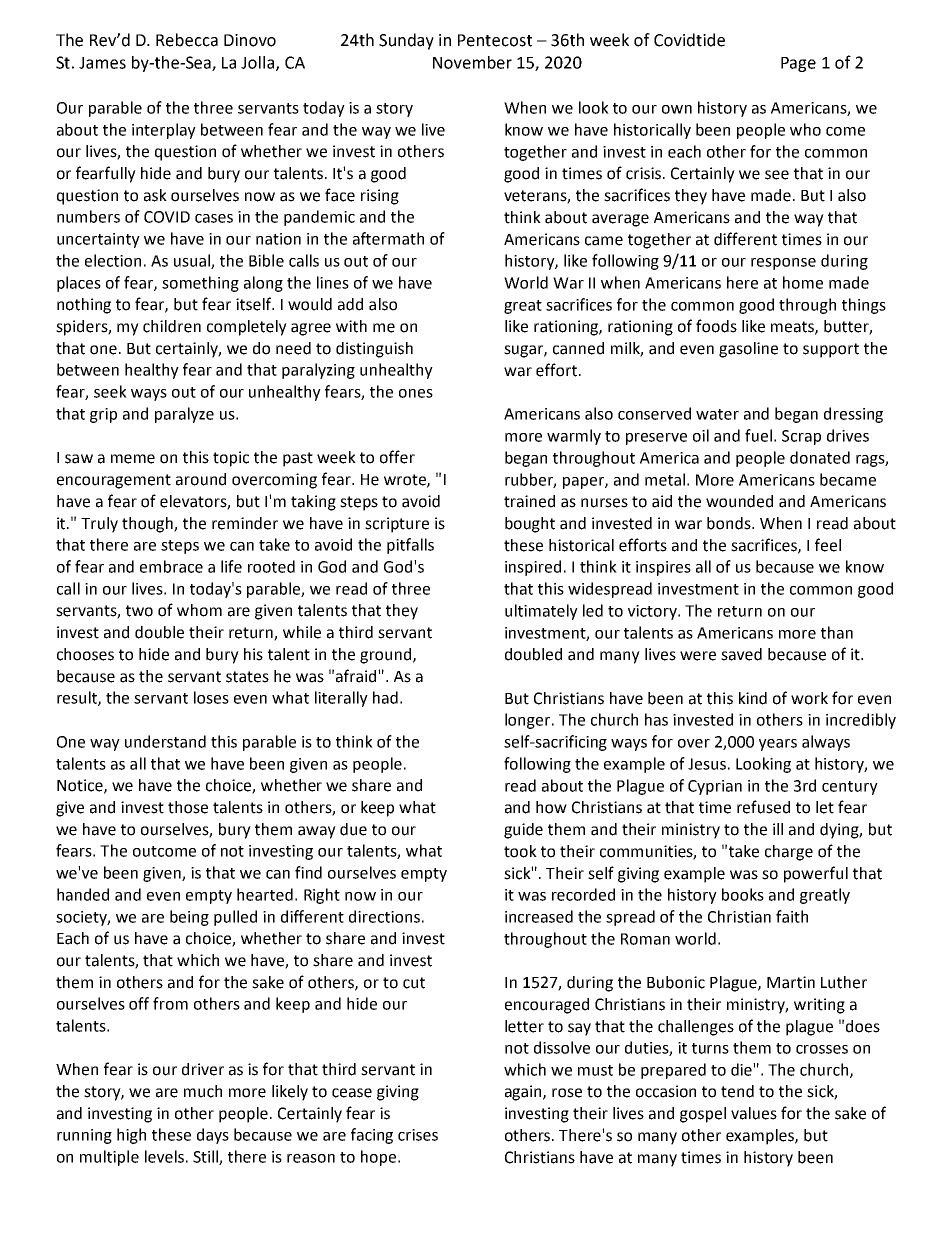 This screenshot has height=1233, width=952. Describe the element at coordinates (201, 479) in the screenshot. I see `around` at that location.
